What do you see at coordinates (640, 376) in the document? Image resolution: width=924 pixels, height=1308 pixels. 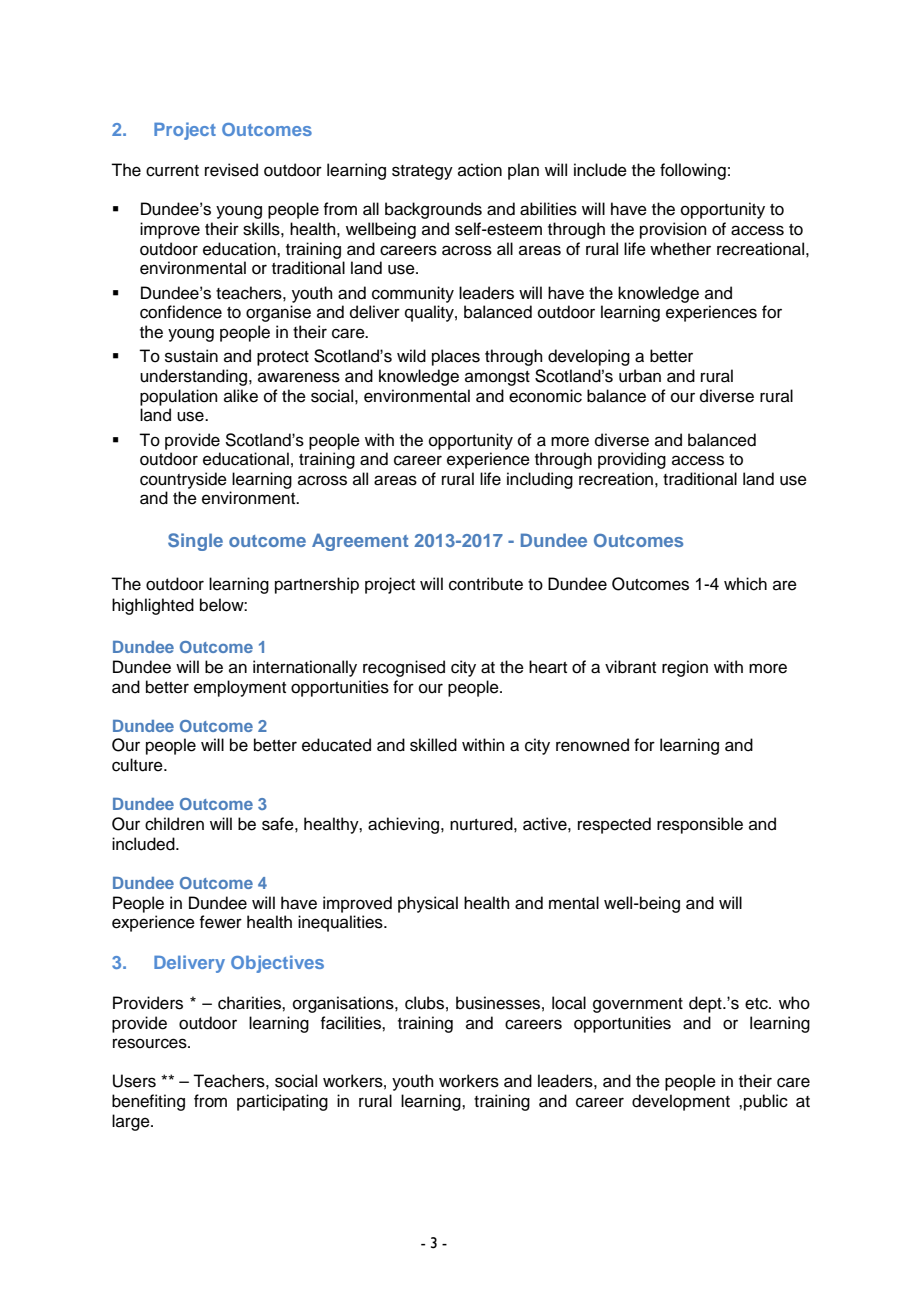 I see `urban` at bounding box center [640, 376].
